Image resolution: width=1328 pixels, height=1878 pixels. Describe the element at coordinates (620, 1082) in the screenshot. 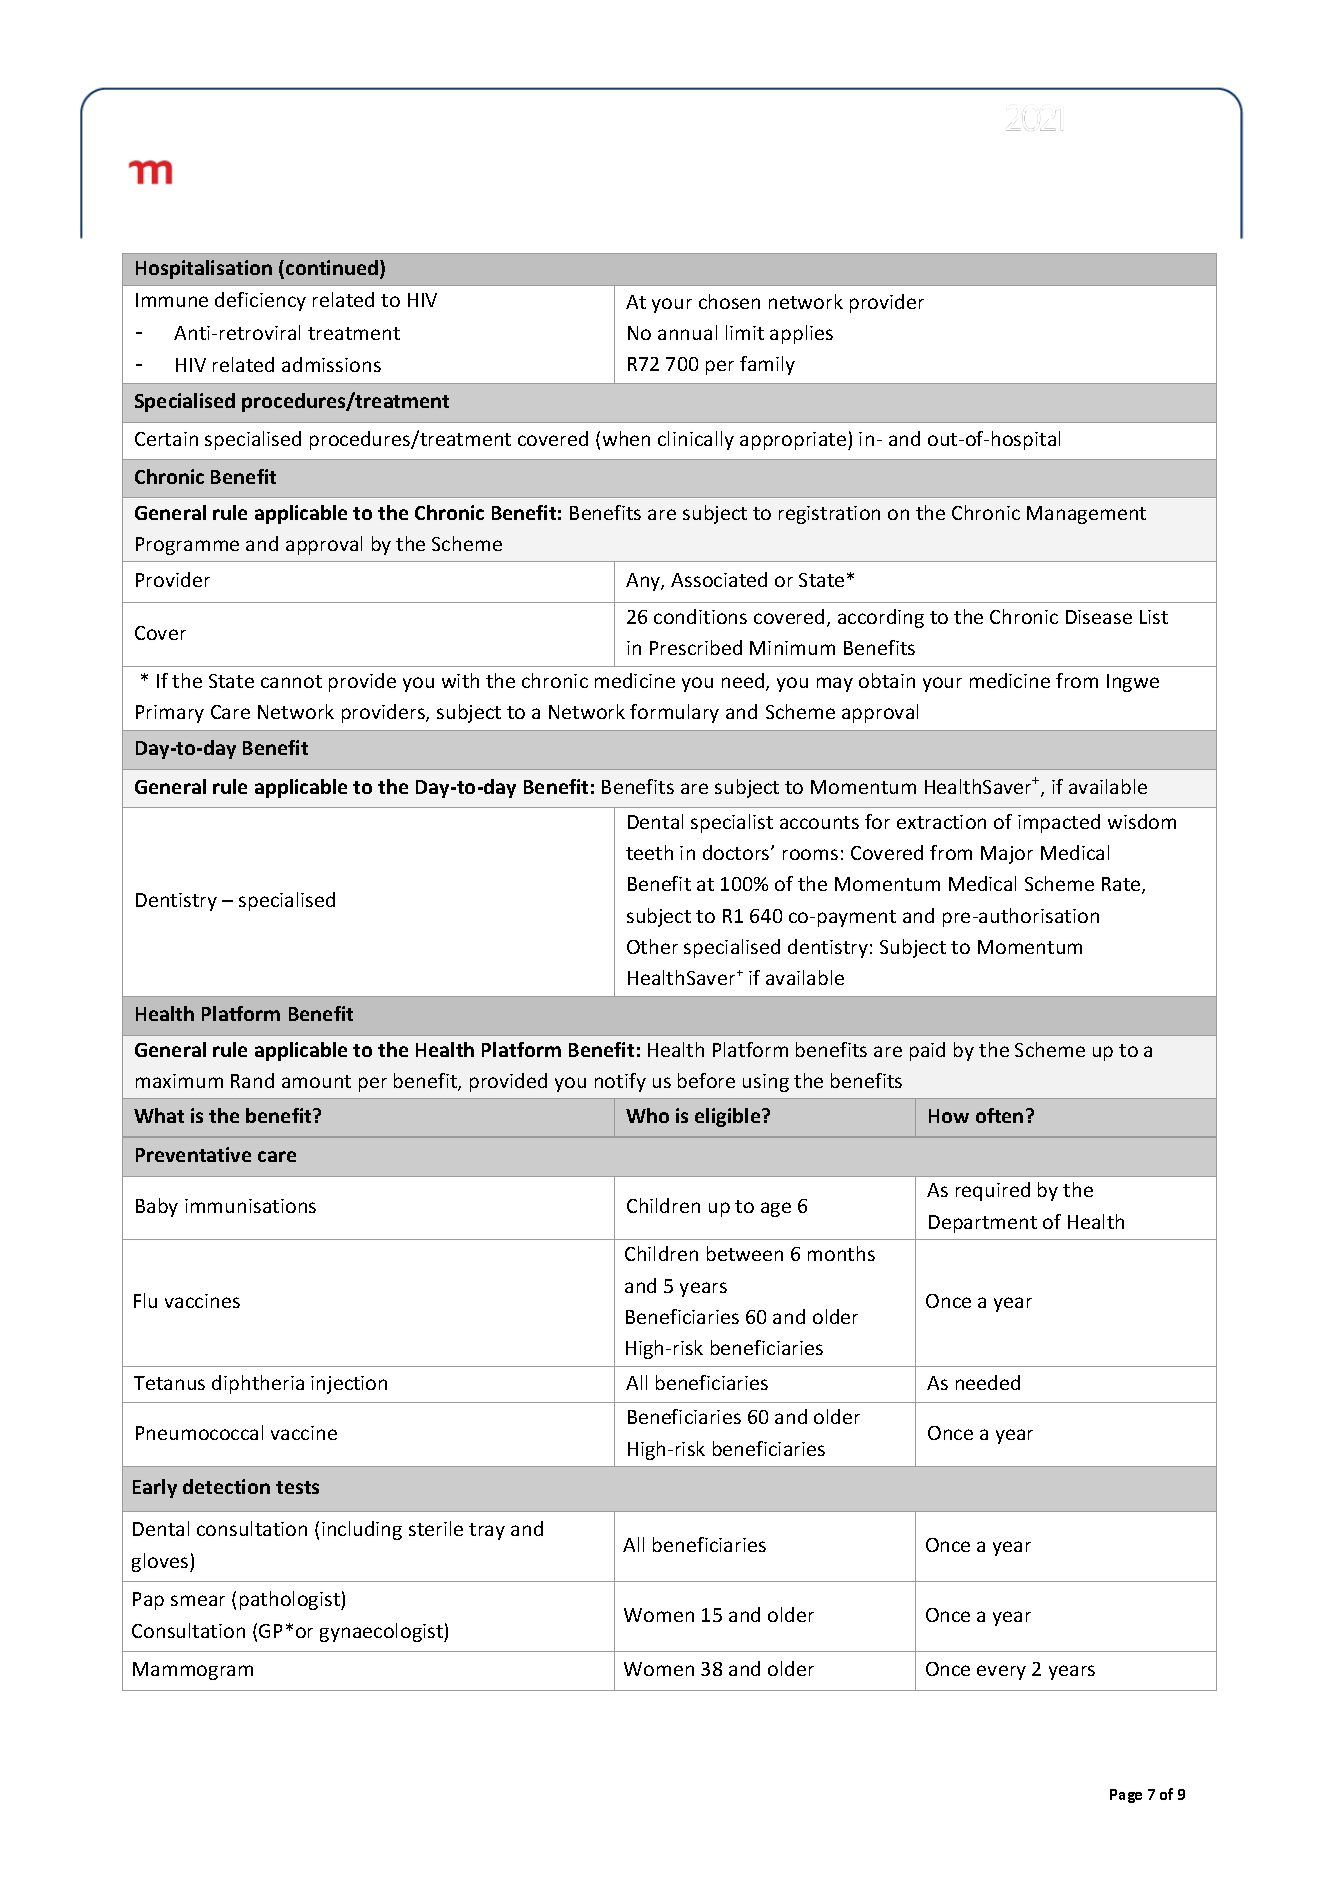

I see `notify` at that location.
